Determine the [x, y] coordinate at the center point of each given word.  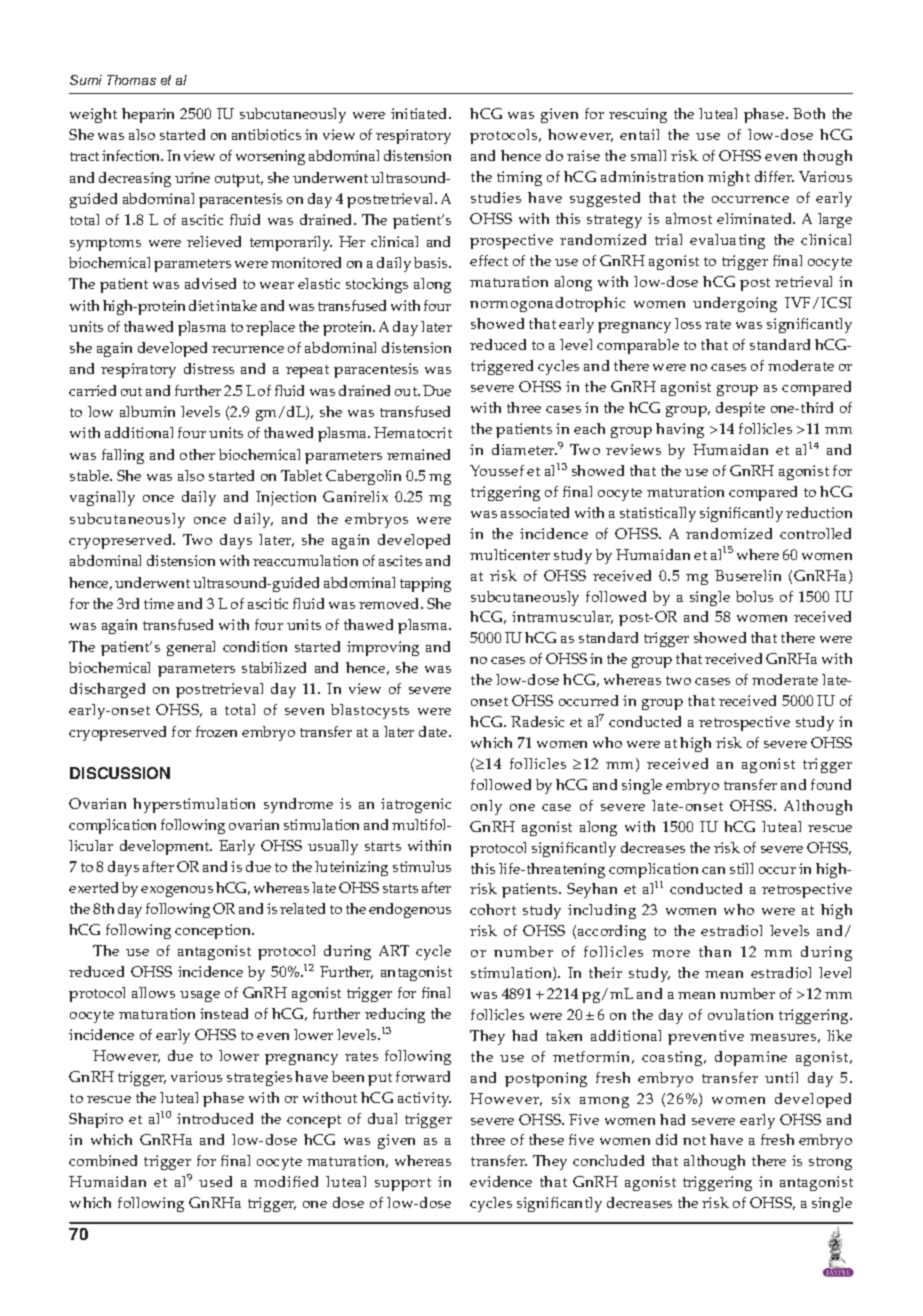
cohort [493, 909]
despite [740, 409]
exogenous [177, 891]
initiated [420, 113]
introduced [215, 1118]
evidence [501, 1181]
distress [209, 368]
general [191, 648]
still [741, 868]
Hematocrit [413, 432]
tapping [425, 584]
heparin [148, 115]
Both [809, 113]
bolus [754, 596]
